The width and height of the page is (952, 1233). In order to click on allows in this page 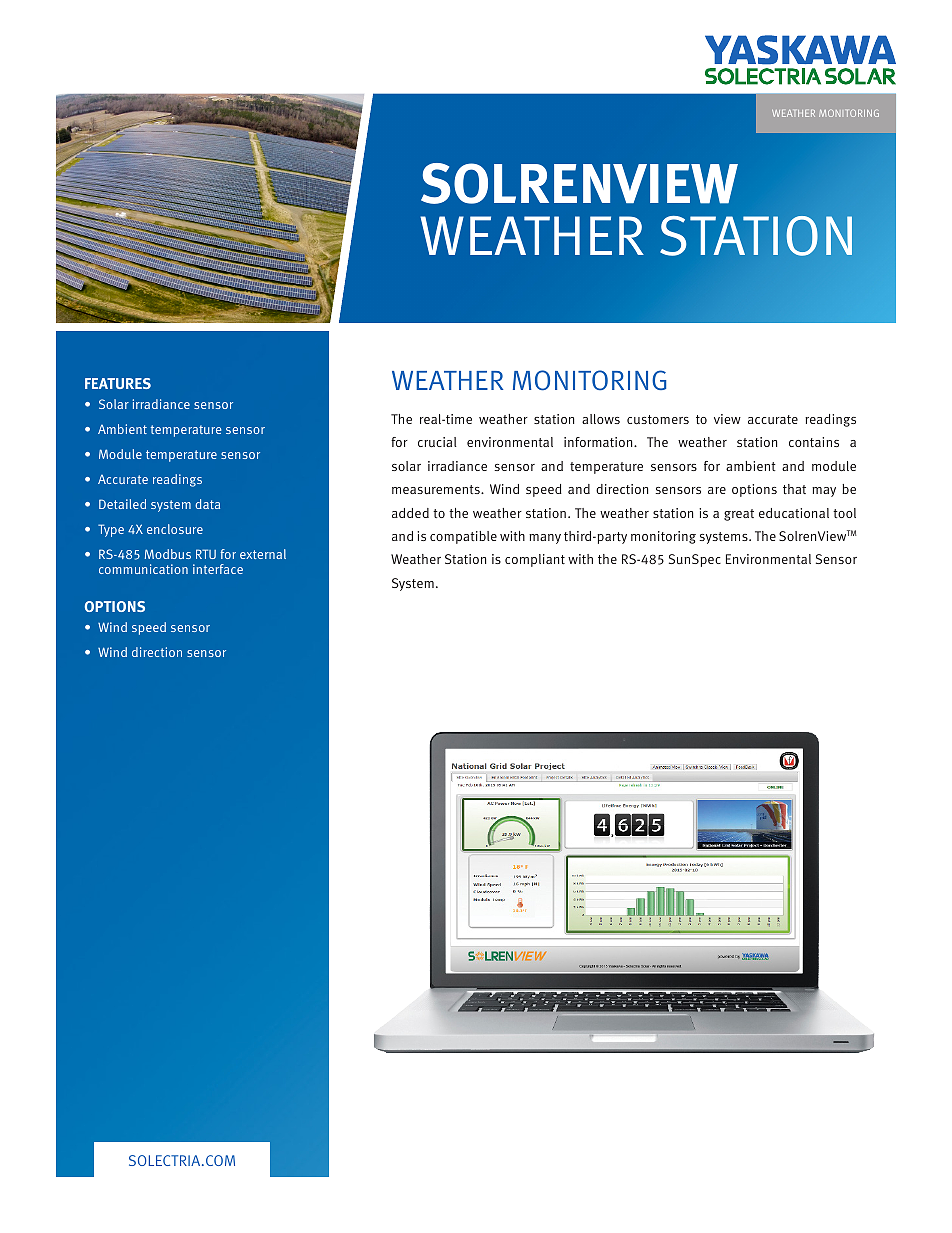, I will do `click(601, 419)`.
